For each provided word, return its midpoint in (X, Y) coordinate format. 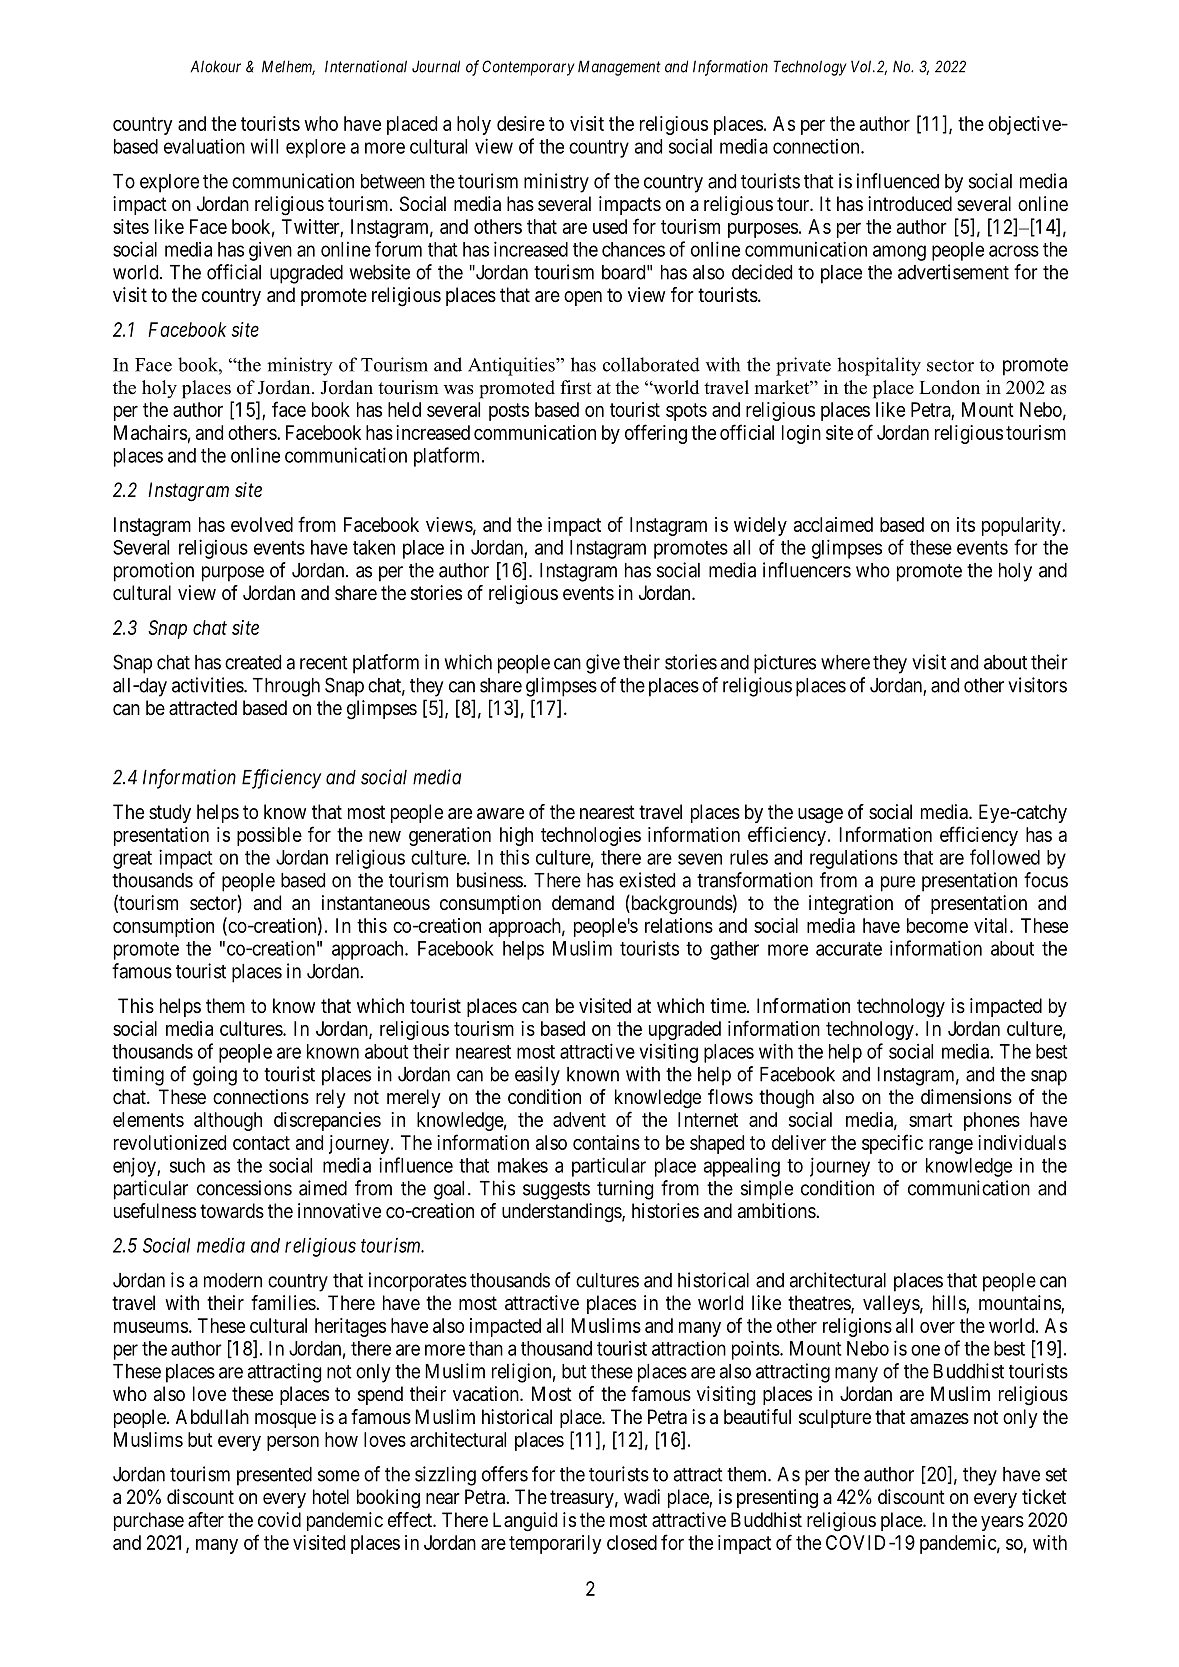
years (1002, 1523)
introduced (910, 203)
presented (274, 1476)
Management (619, 68)
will (264, 146)
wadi (642, 1497)
